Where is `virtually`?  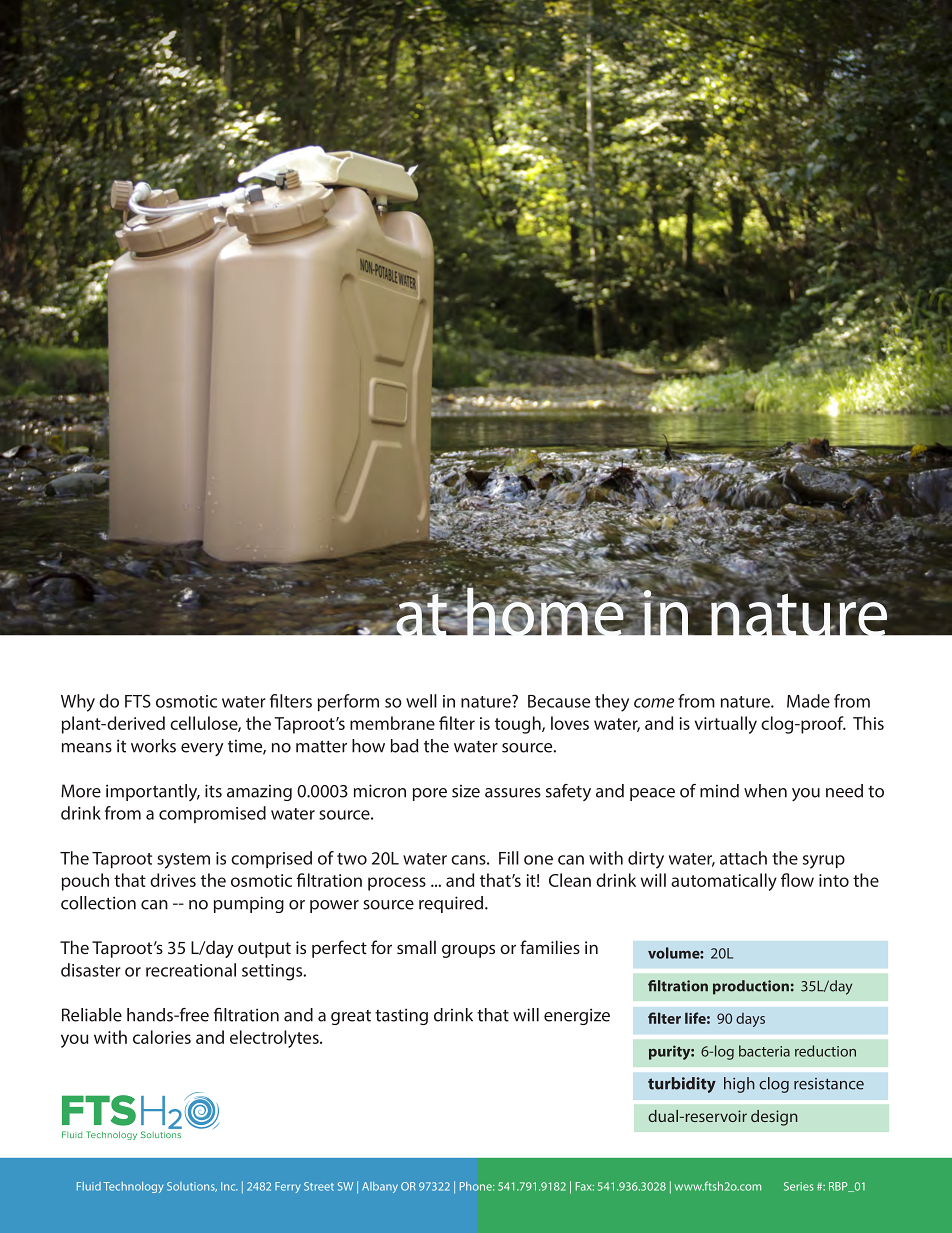 virtually is located at coordinates (726, 725).
